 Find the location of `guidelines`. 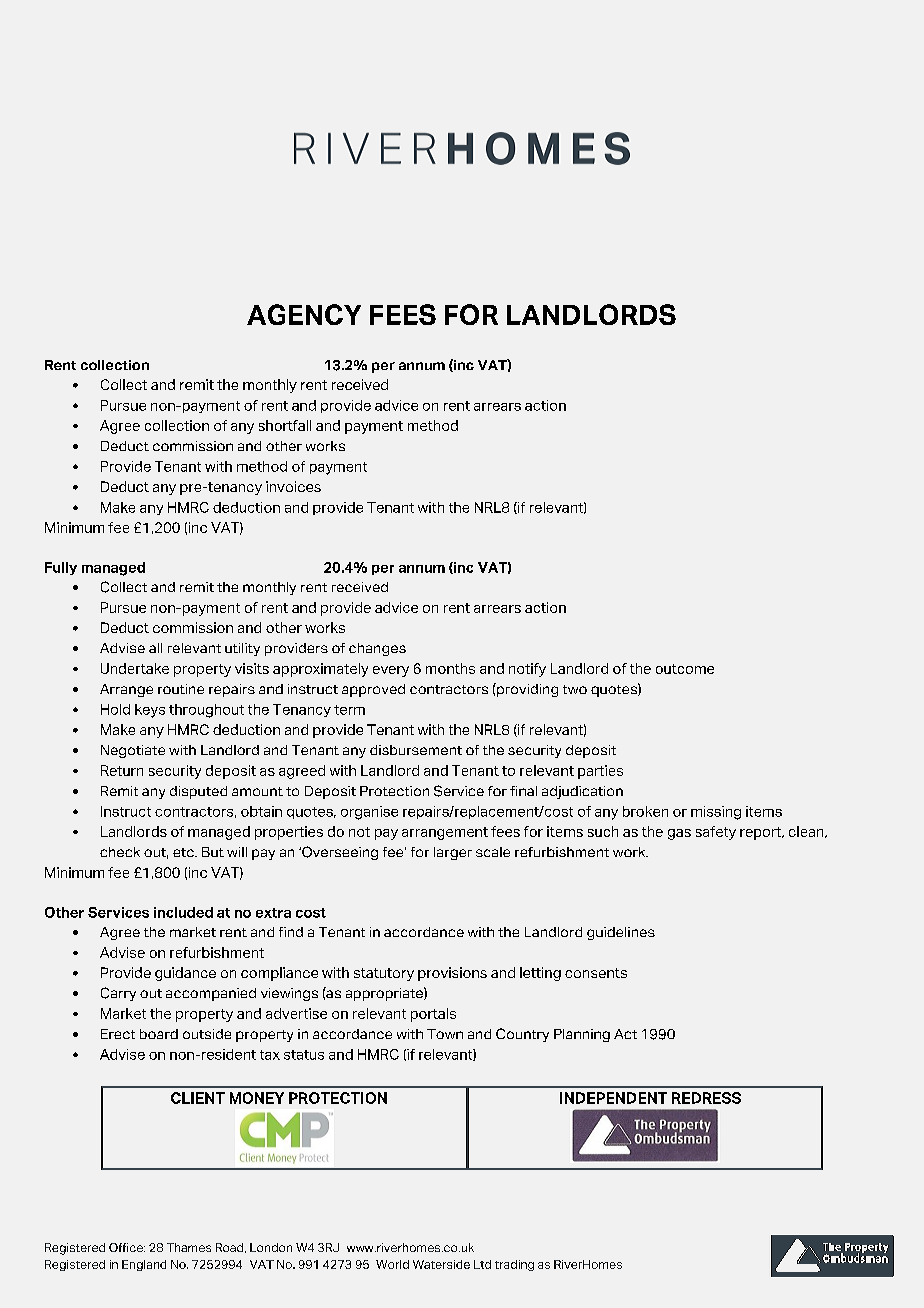

guidelines is located at coordinates (621, 933).
